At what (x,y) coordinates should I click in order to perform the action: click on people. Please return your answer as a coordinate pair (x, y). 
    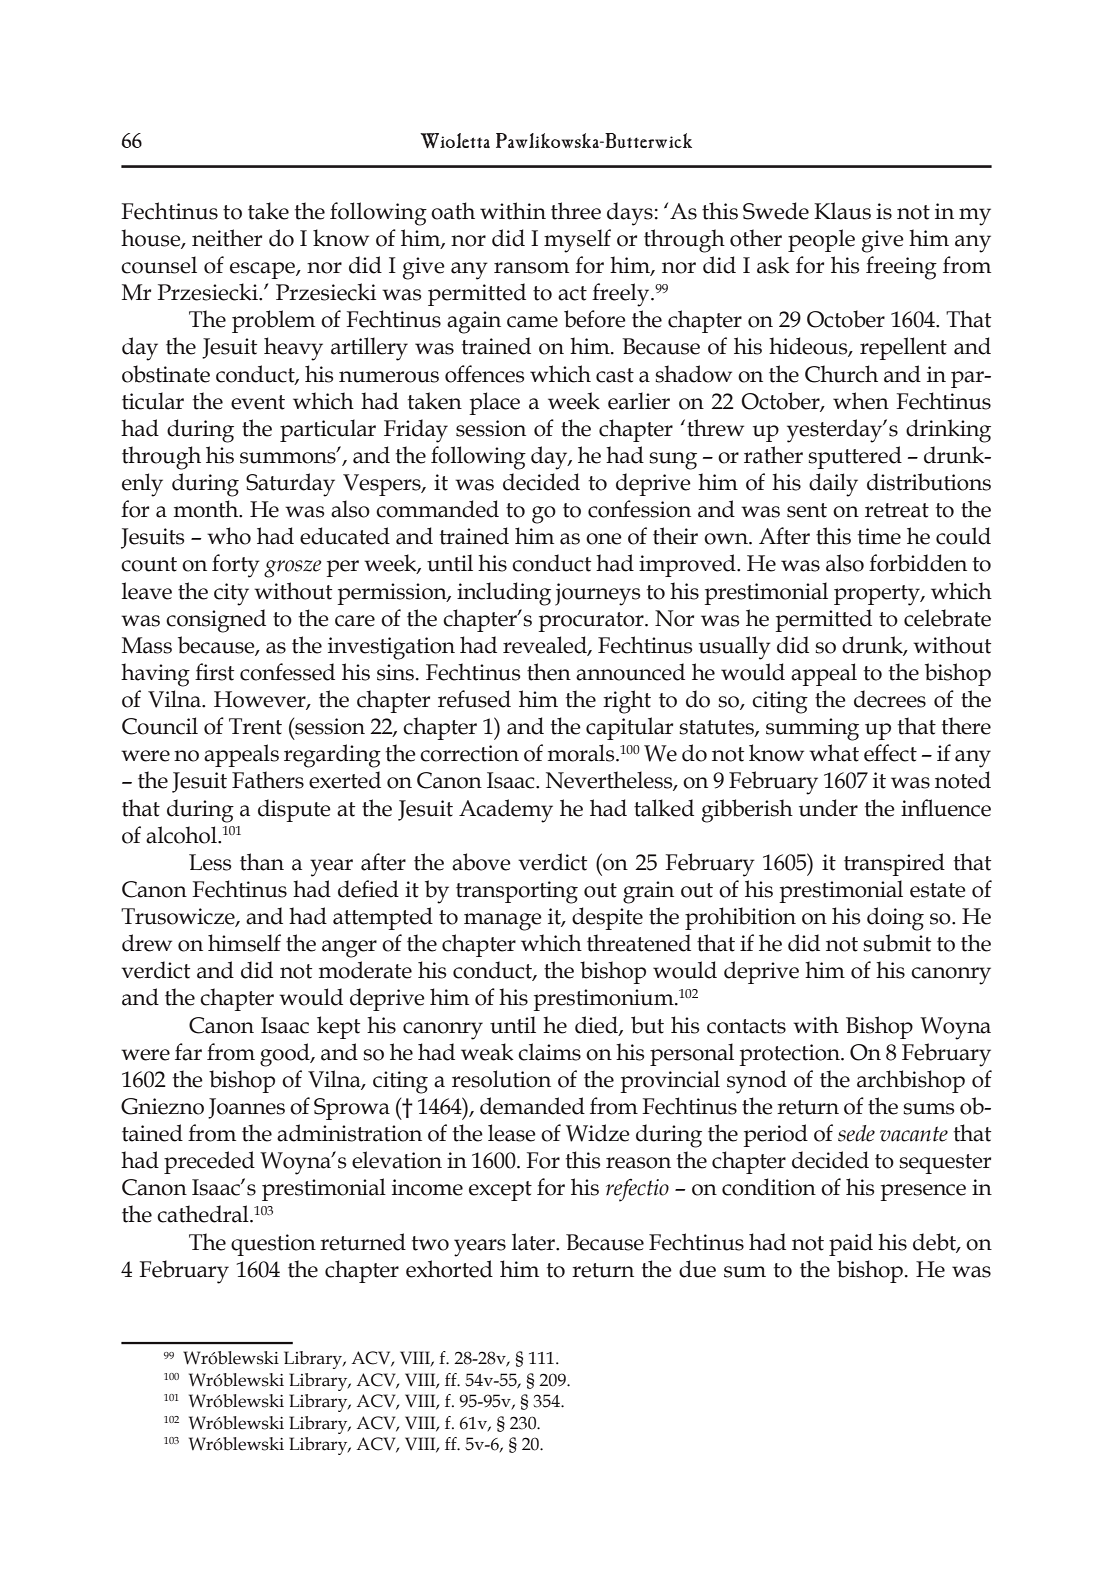
    Looking at the image, I should click on (821, 240).
